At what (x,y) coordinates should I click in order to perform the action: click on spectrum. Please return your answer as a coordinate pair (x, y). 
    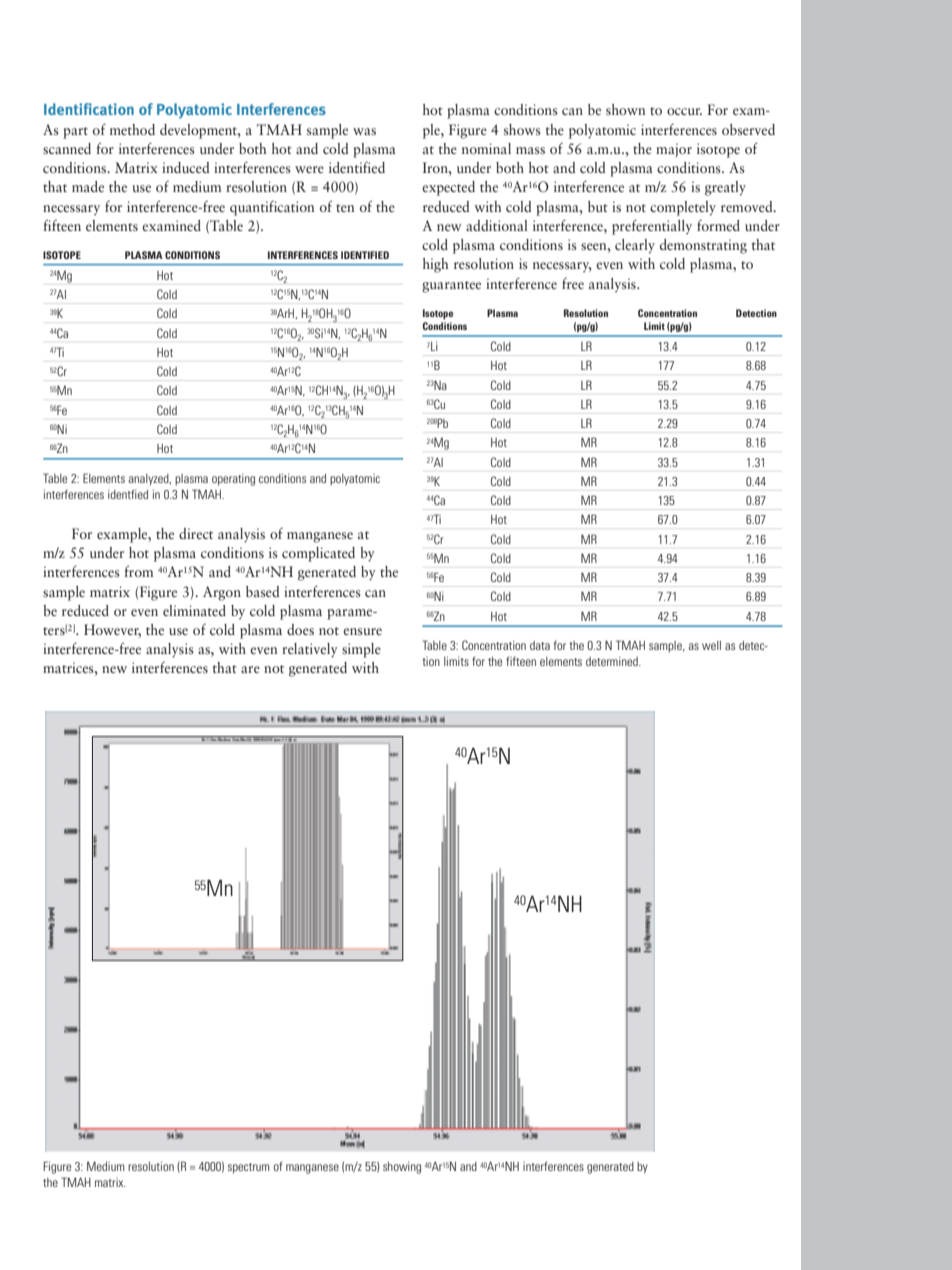
    Looking at the image, I should click on (249, 1168).
